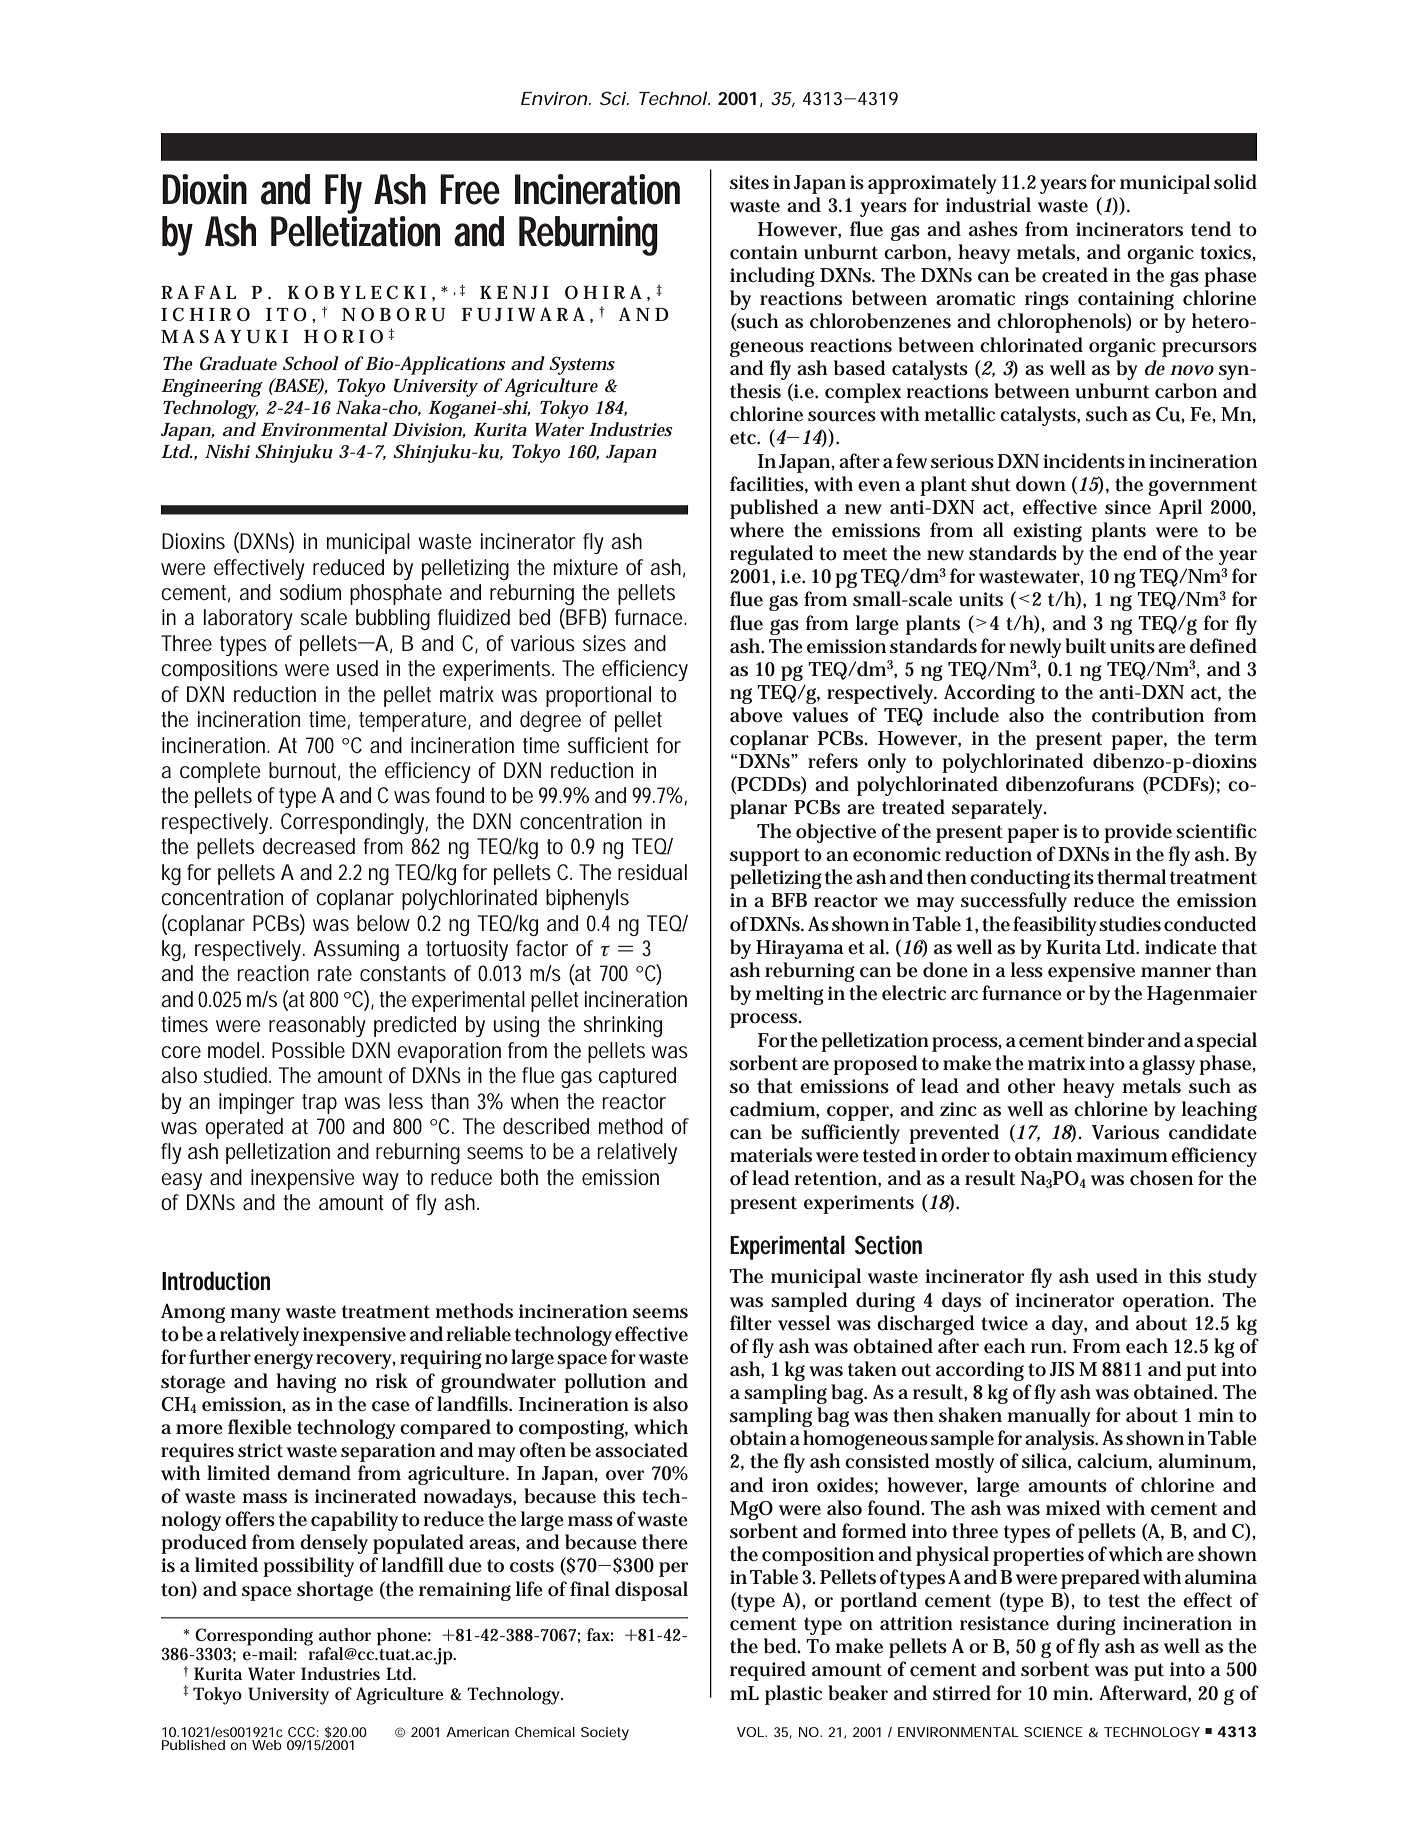  Describe the element at coordinates (789, 995) in the document. I see `melting` at that location.
